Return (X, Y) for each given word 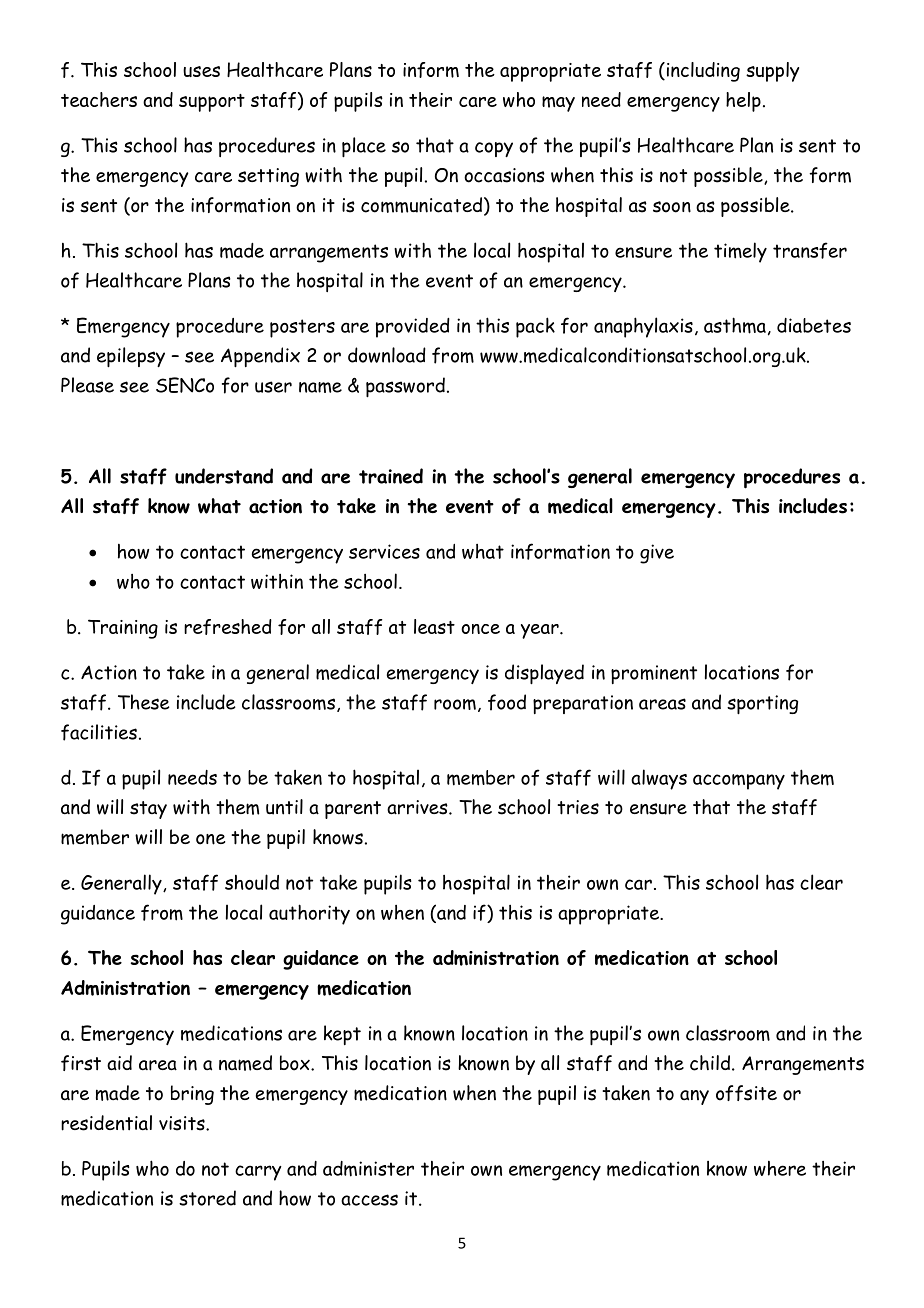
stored (207, 1198)
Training (123, 629)
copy (494, 149)
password (405, 387)
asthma (735, 325)
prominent (654, 674)
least (434, 626)
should (252, 882)
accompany (739, 782)
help (743, 102)
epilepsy (131, 357)
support (212, 103)
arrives (418, 807)
